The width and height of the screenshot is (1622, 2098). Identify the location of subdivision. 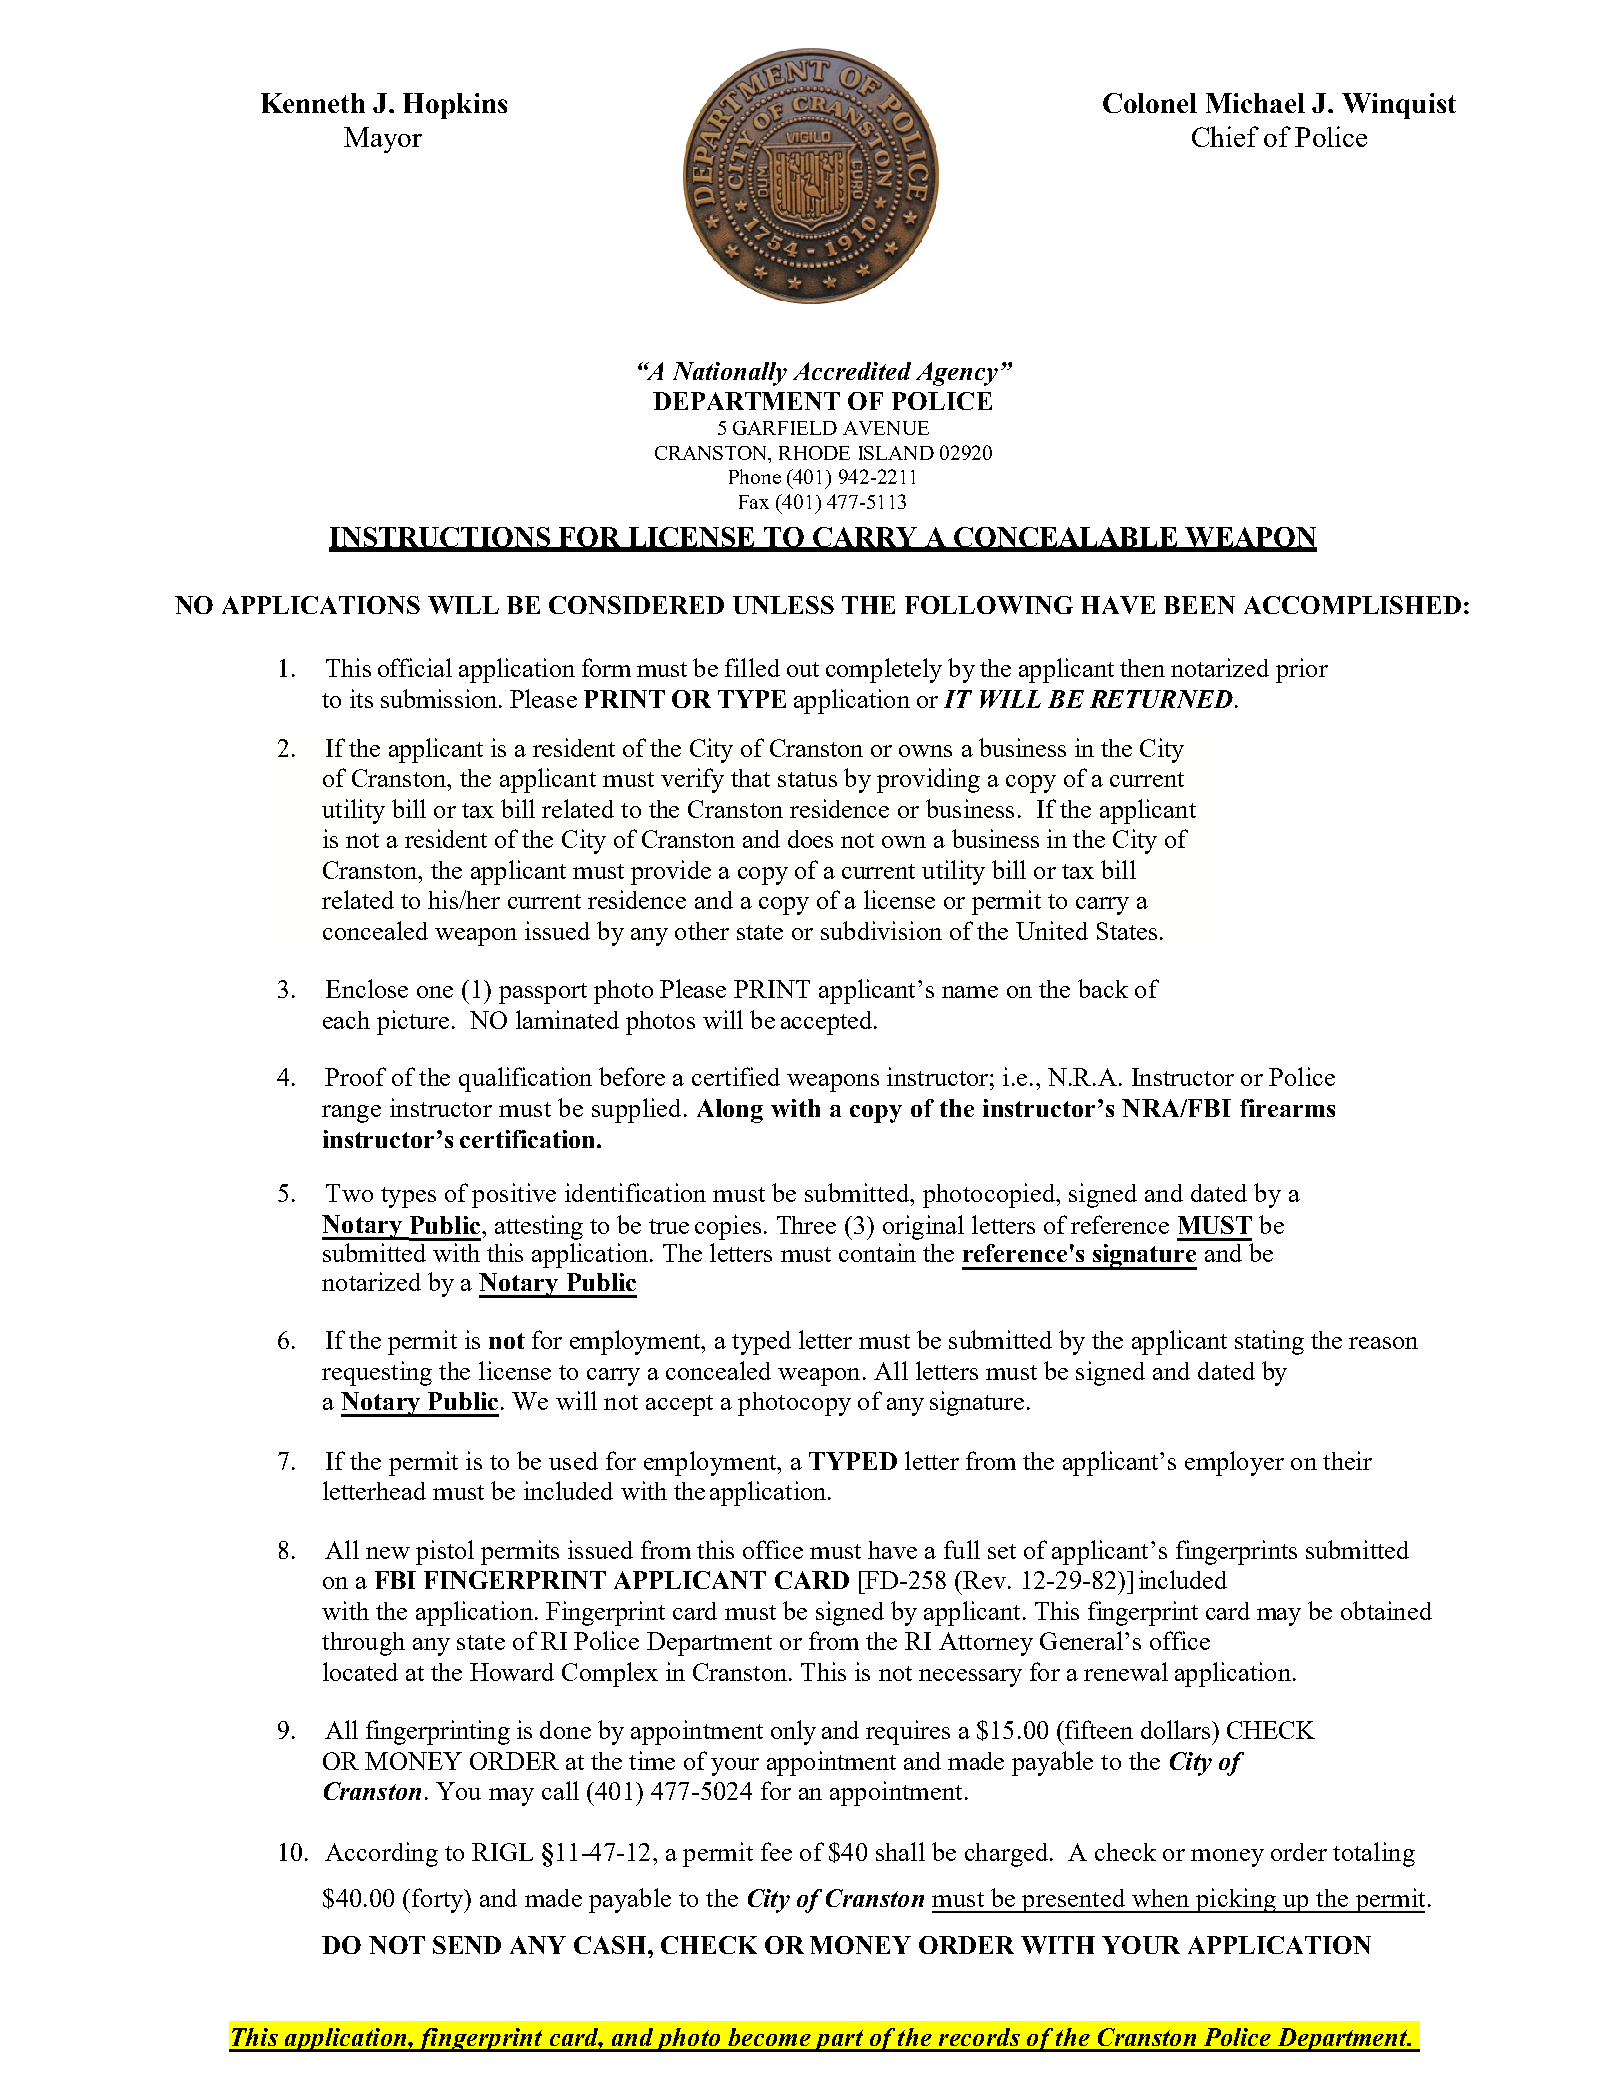
(881, 930).
